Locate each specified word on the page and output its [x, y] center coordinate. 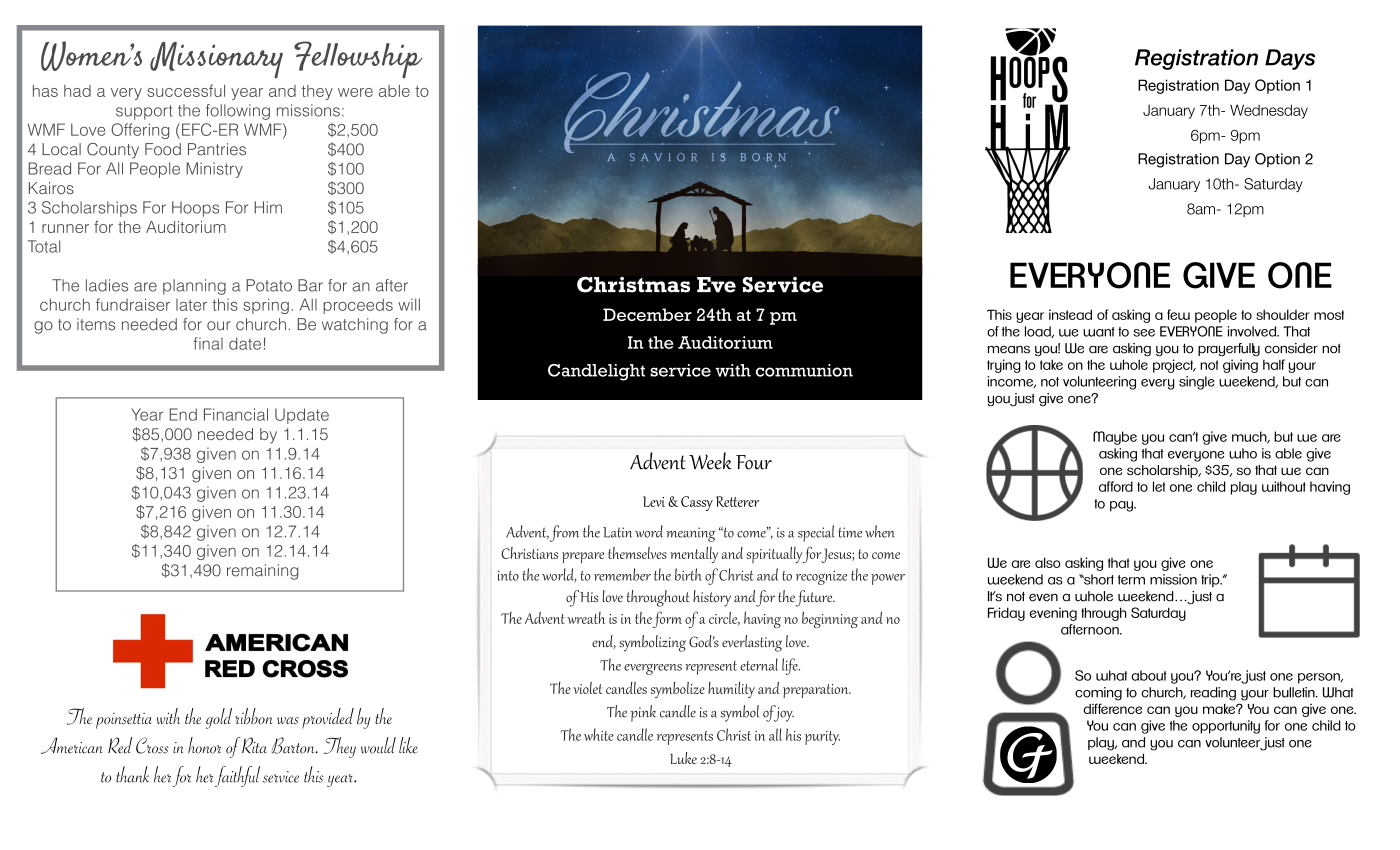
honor [204, 745]
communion [804, 370]
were [355, 92]
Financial [236, 414]
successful [186, 90]
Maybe [1115, 438]
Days [1290, 59]
